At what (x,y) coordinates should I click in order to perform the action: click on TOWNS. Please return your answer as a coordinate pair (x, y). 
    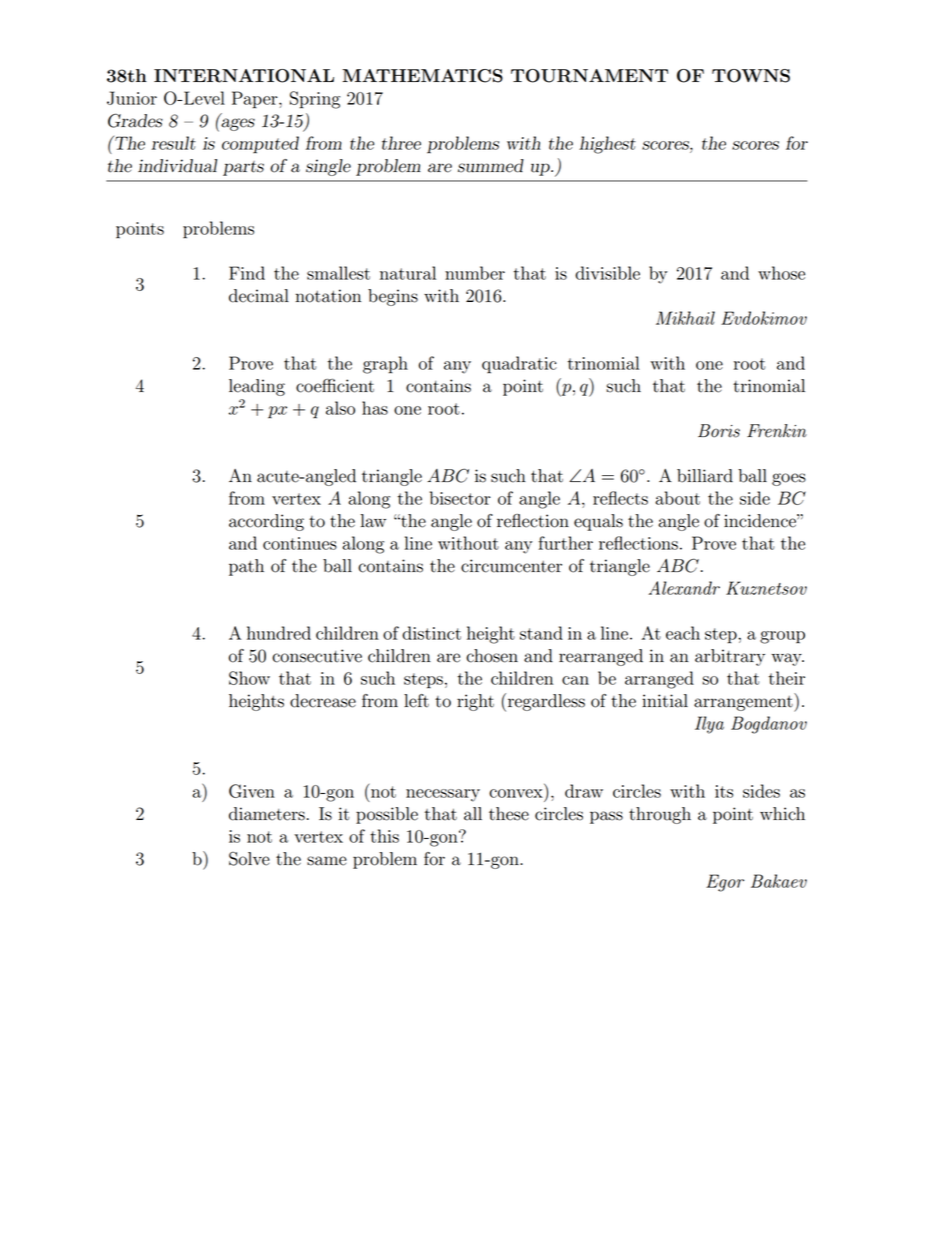
    Looking at the image, I should click on (751, 76).
